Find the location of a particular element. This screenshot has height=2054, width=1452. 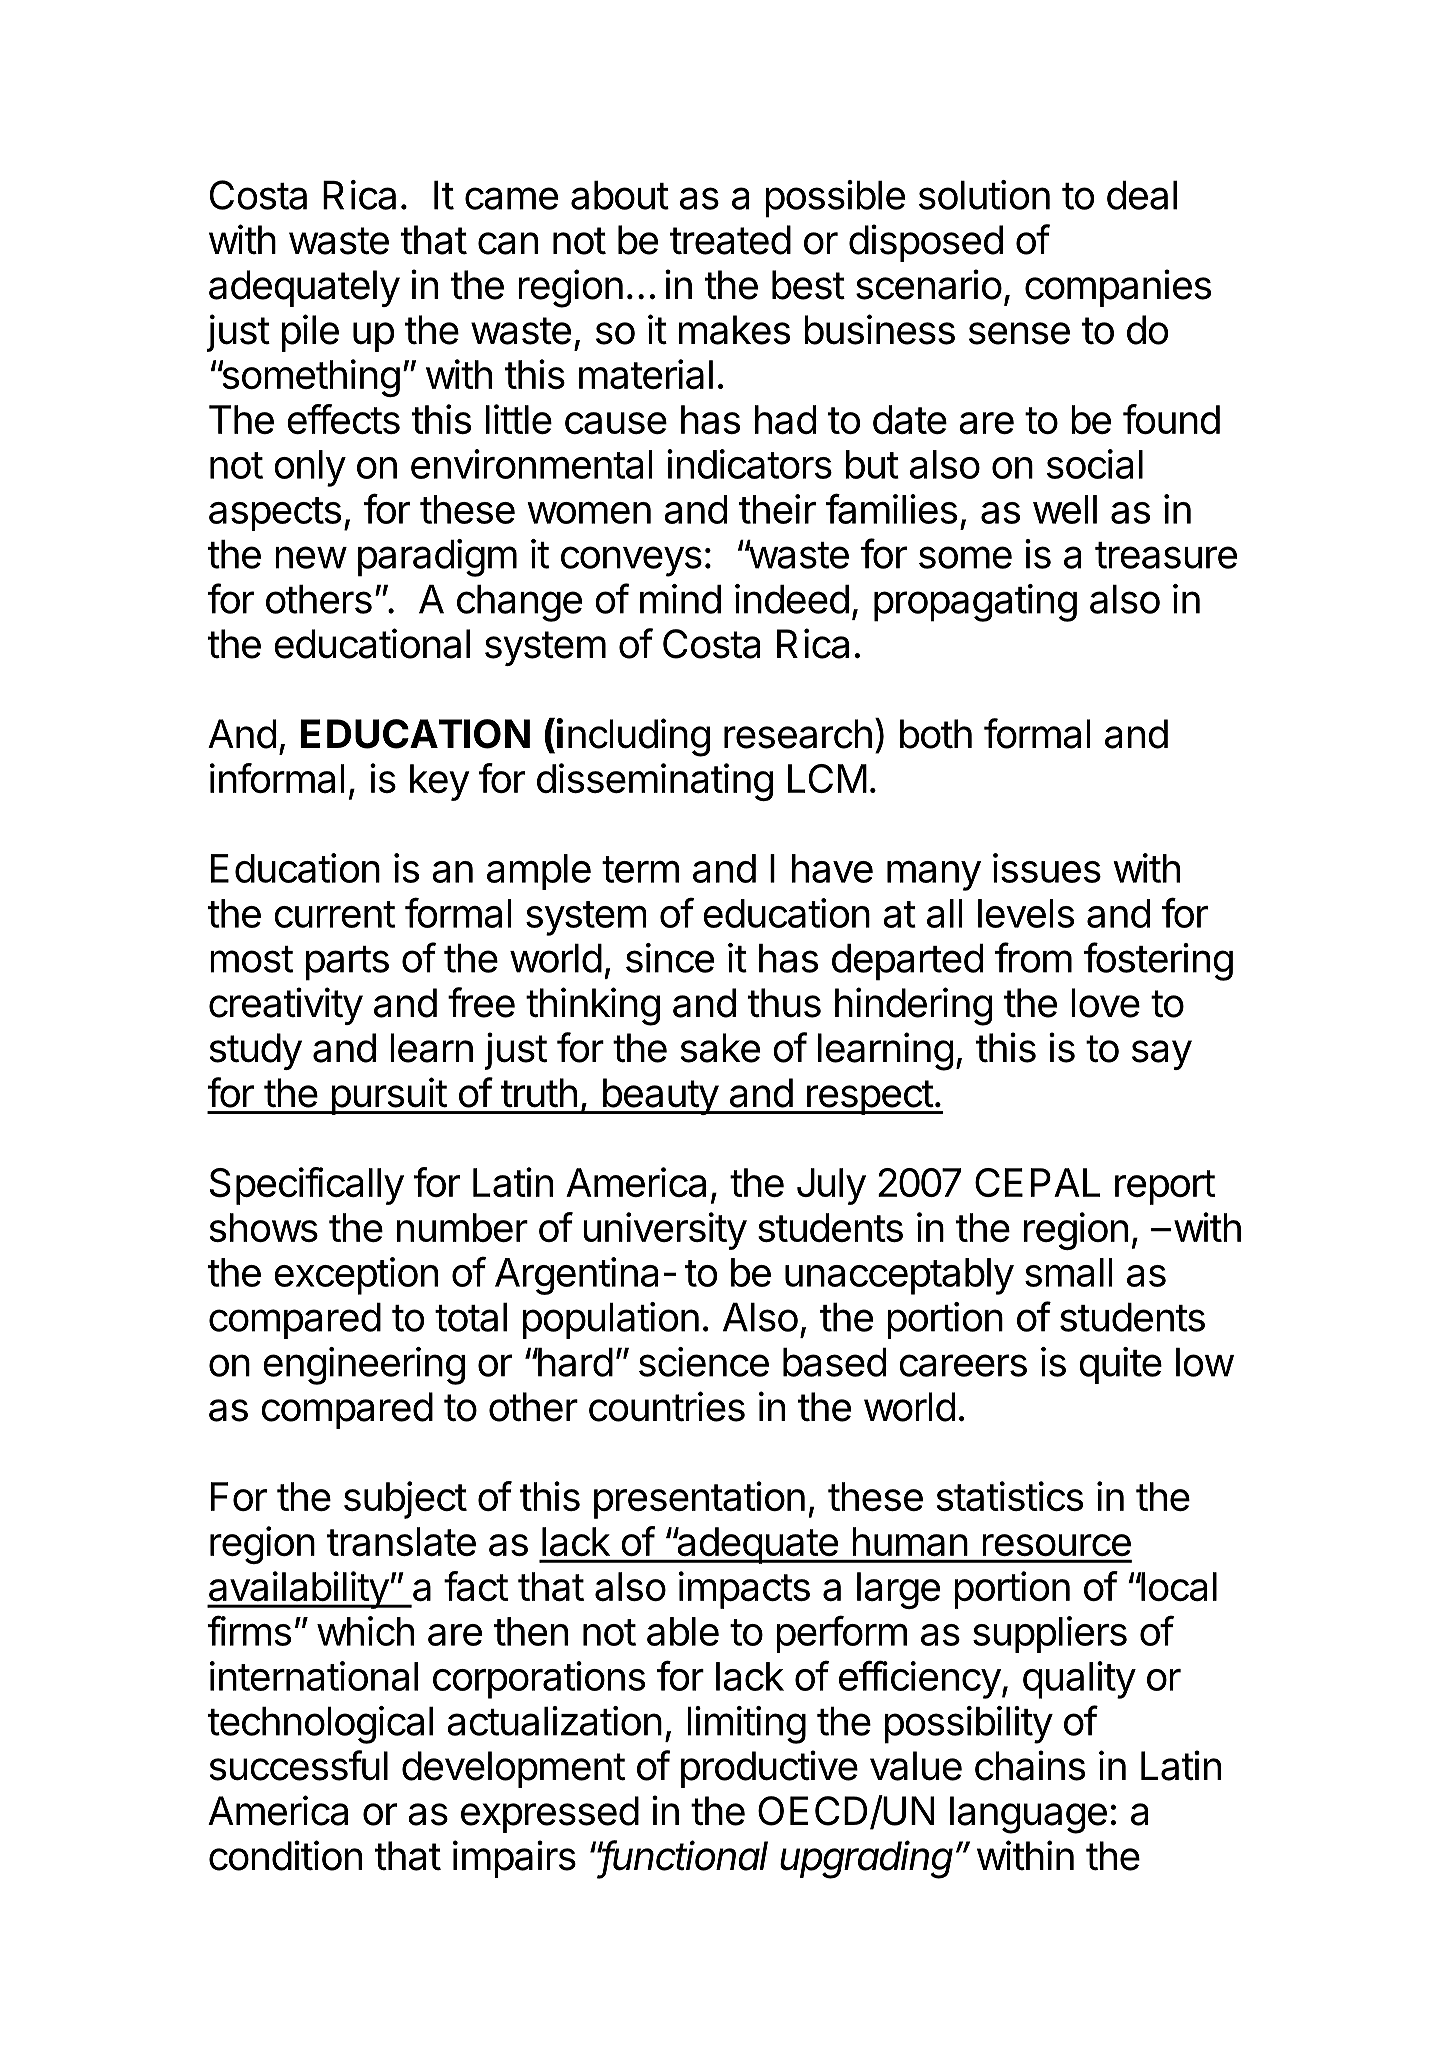

companies is located at coordinates (1118, 288).
